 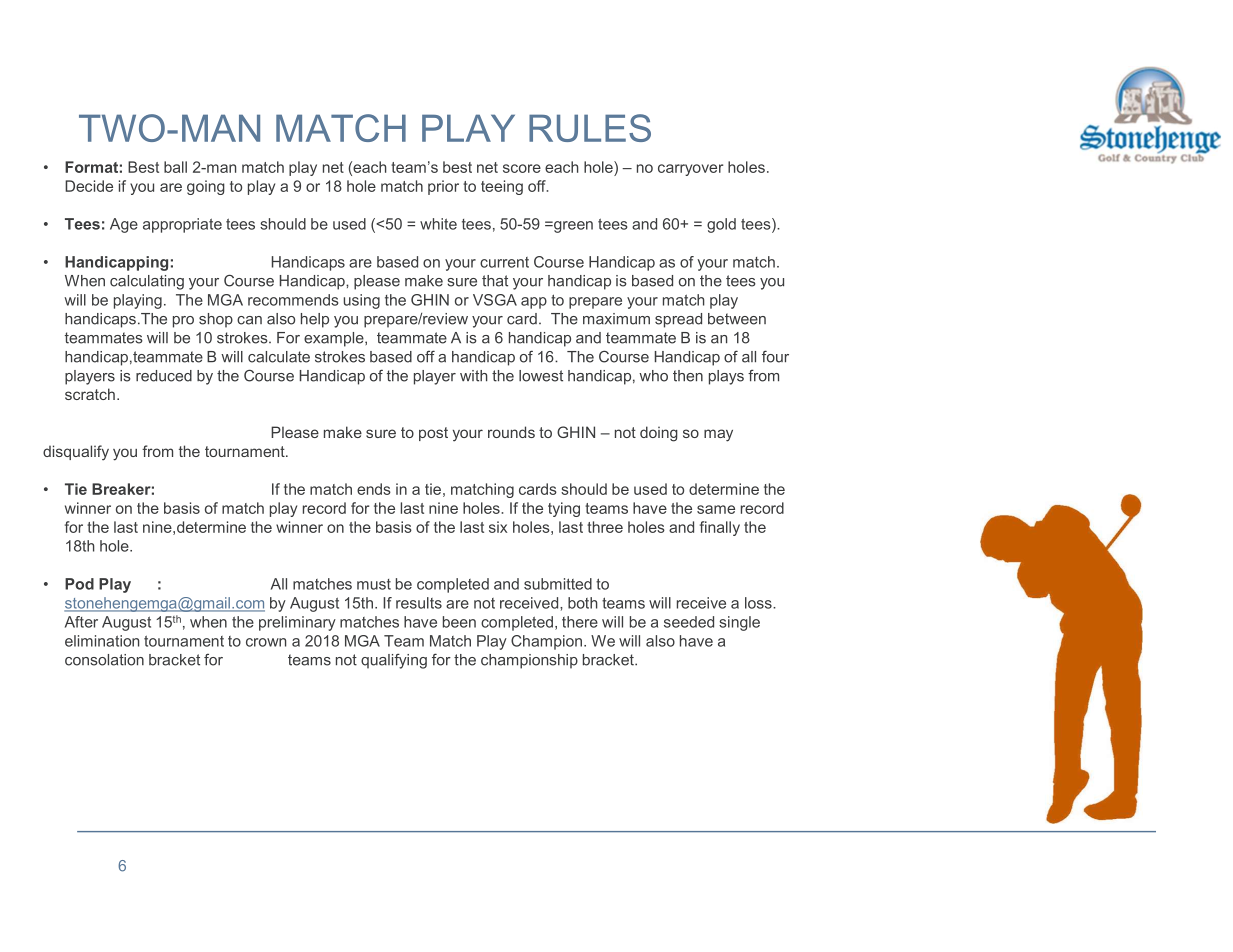 What do you see at coordinates (474, 376) in the screenshot?
I see `with` at bounding box center [474, 376].
